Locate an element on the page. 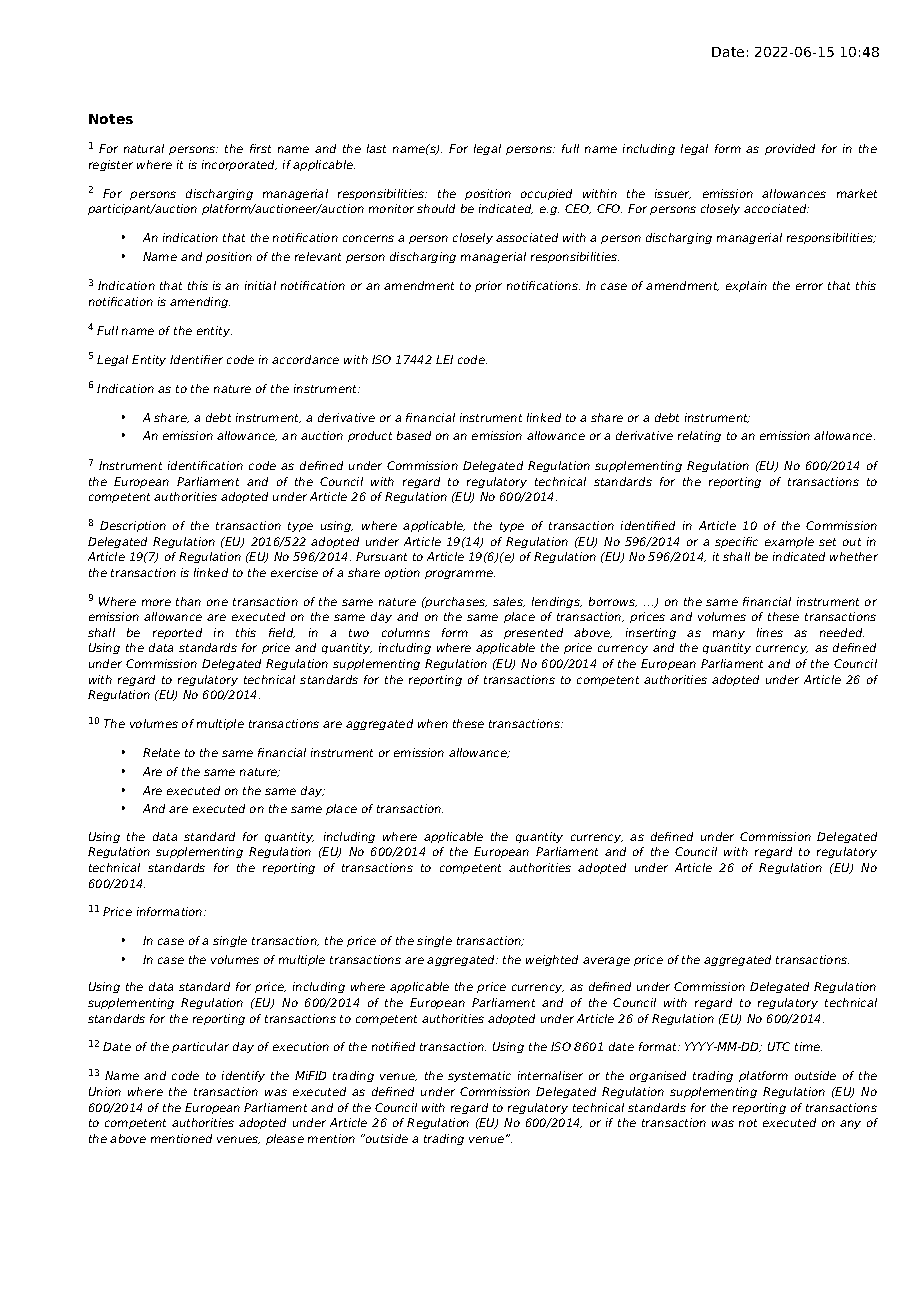  occupied is located at coordinates (546, 194).
